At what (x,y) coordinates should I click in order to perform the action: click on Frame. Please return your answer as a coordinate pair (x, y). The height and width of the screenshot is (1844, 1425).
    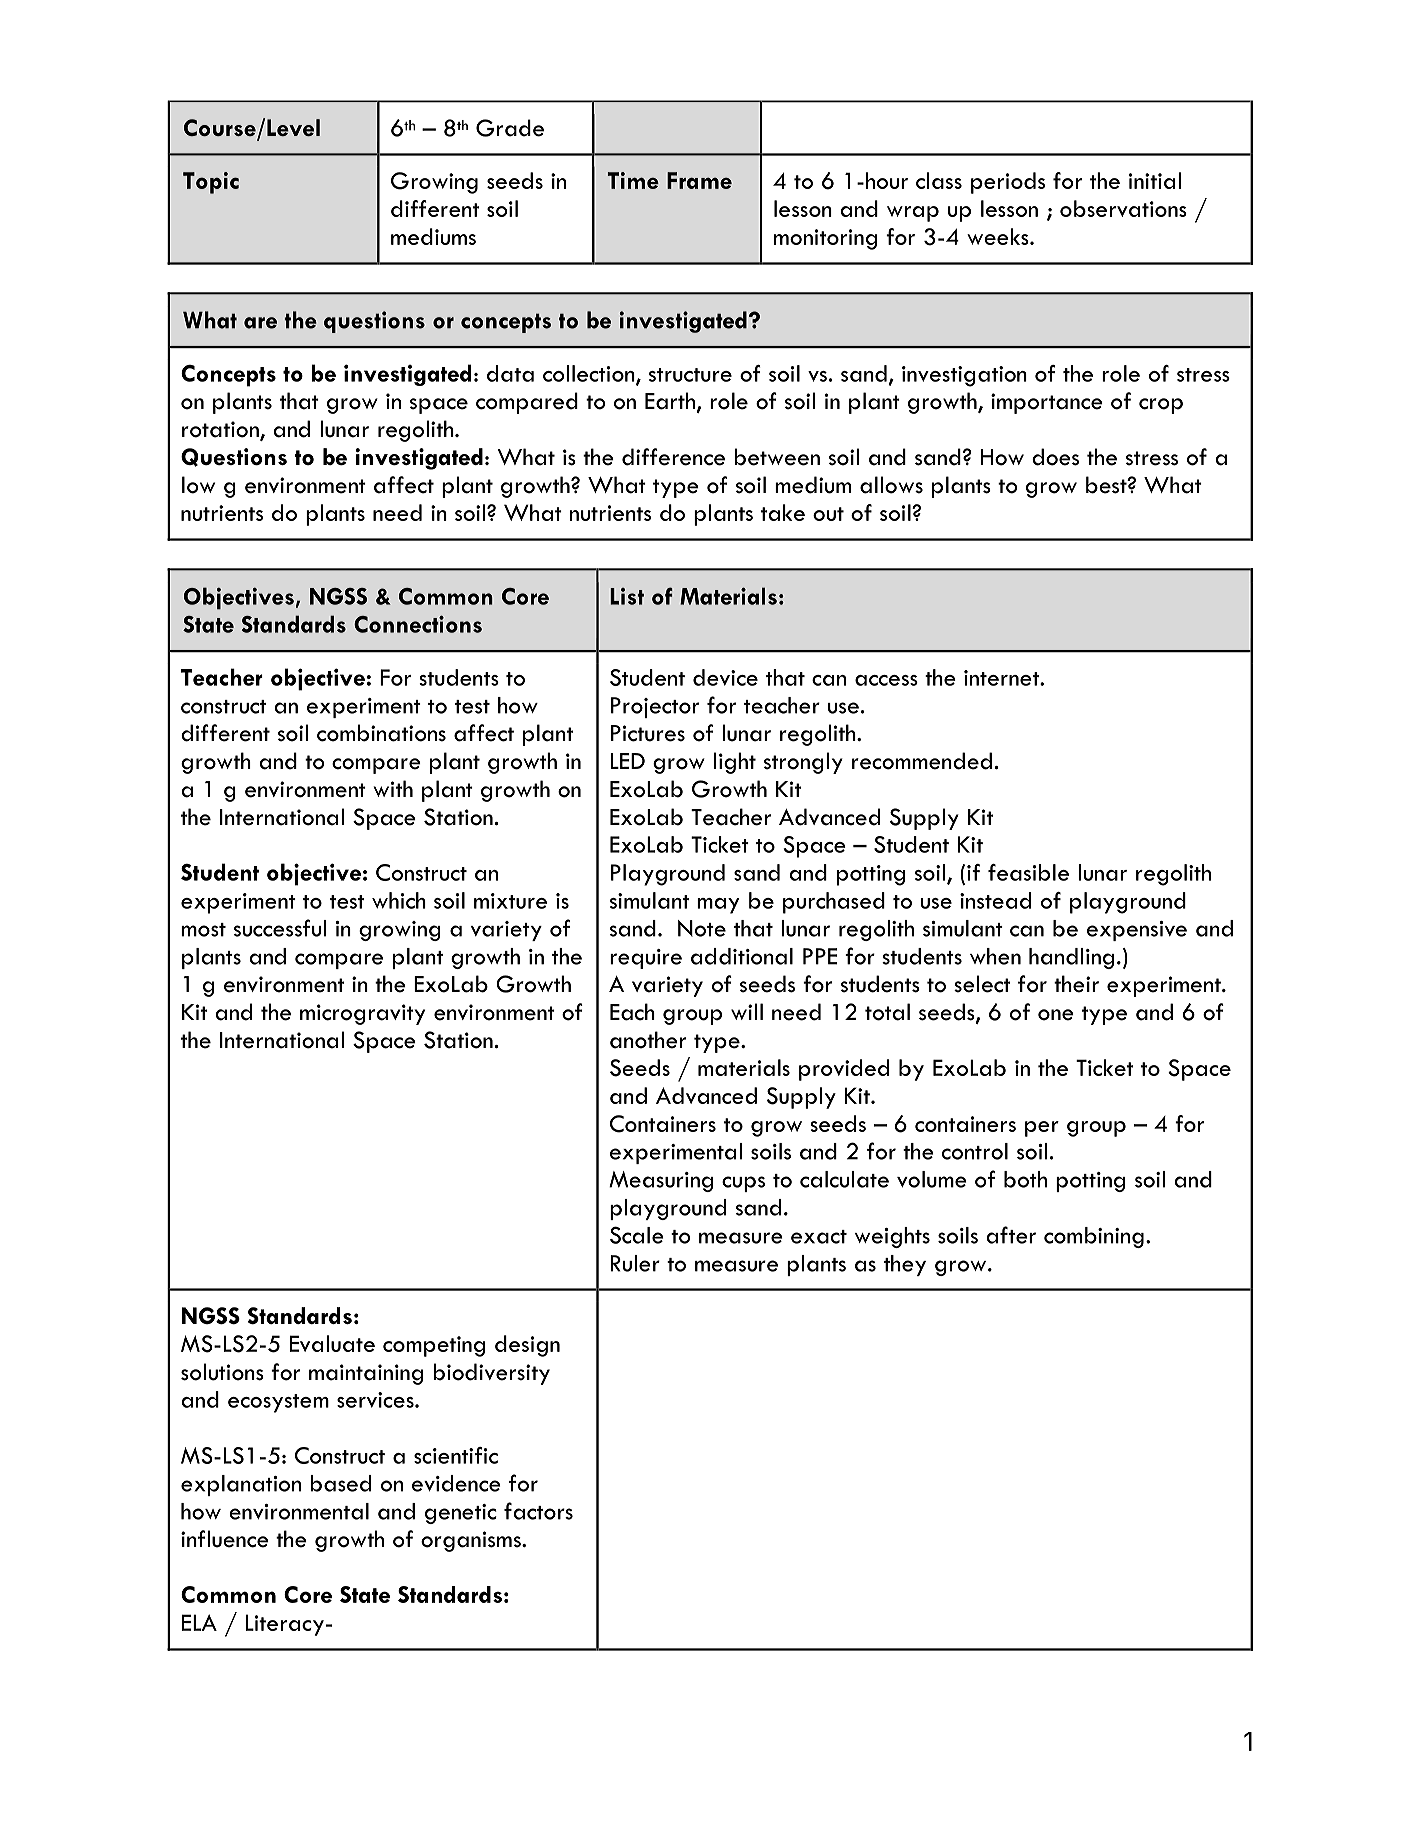
    Looking at the image, I should click on (699, 180).
